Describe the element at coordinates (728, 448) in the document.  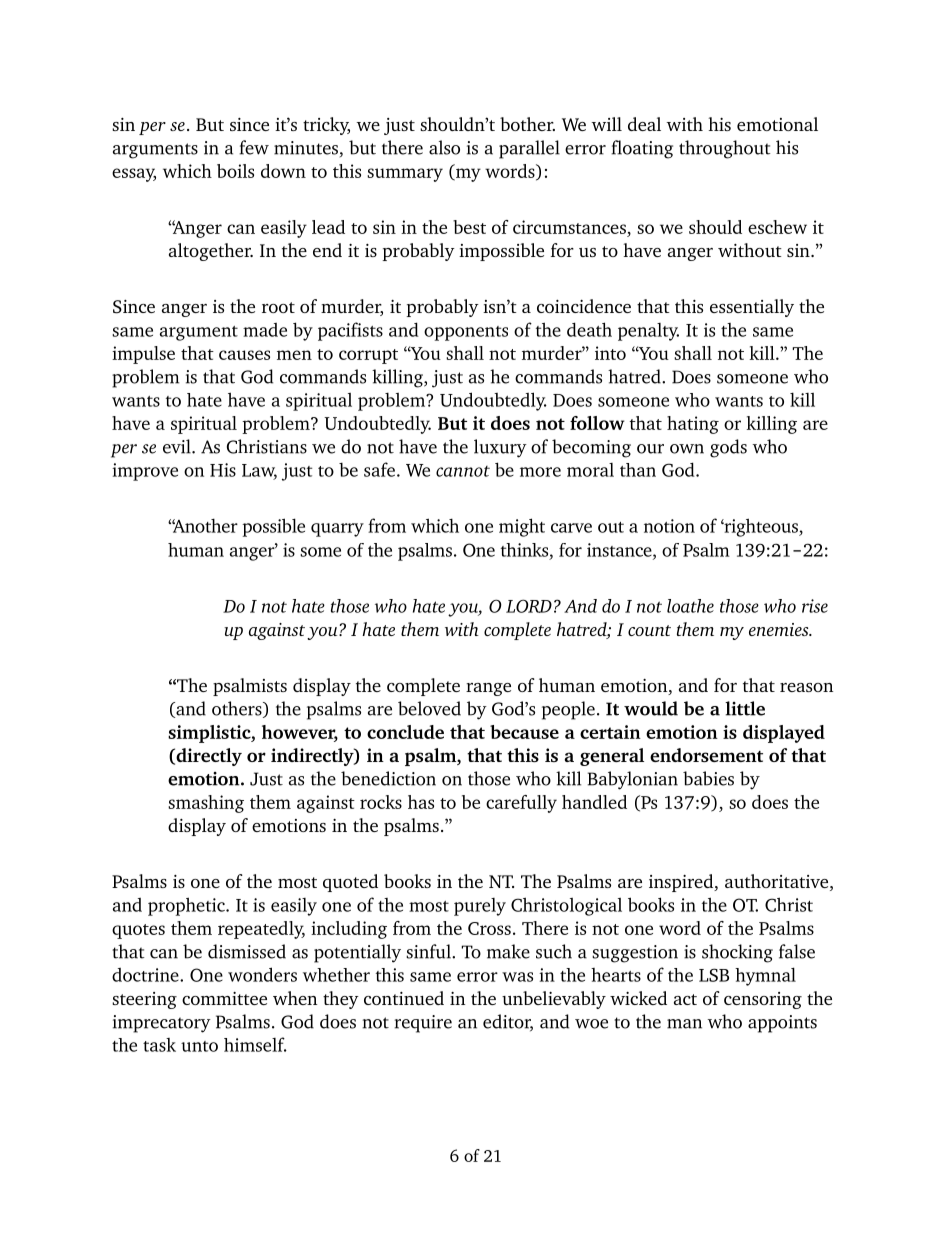
I see `gods` at that location.
